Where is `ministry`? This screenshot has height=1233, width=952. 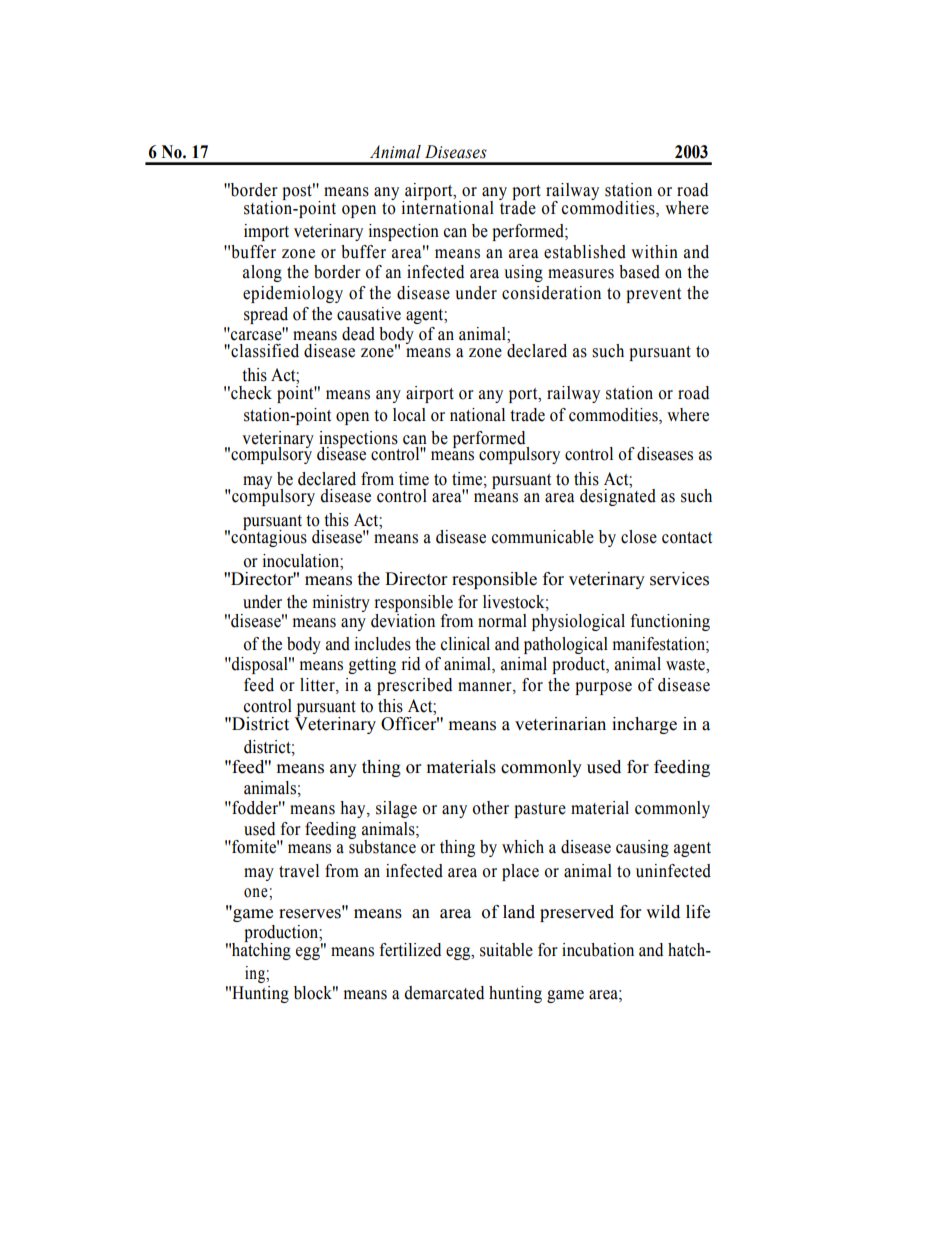
ministry is located at coordinates (341, 603).
